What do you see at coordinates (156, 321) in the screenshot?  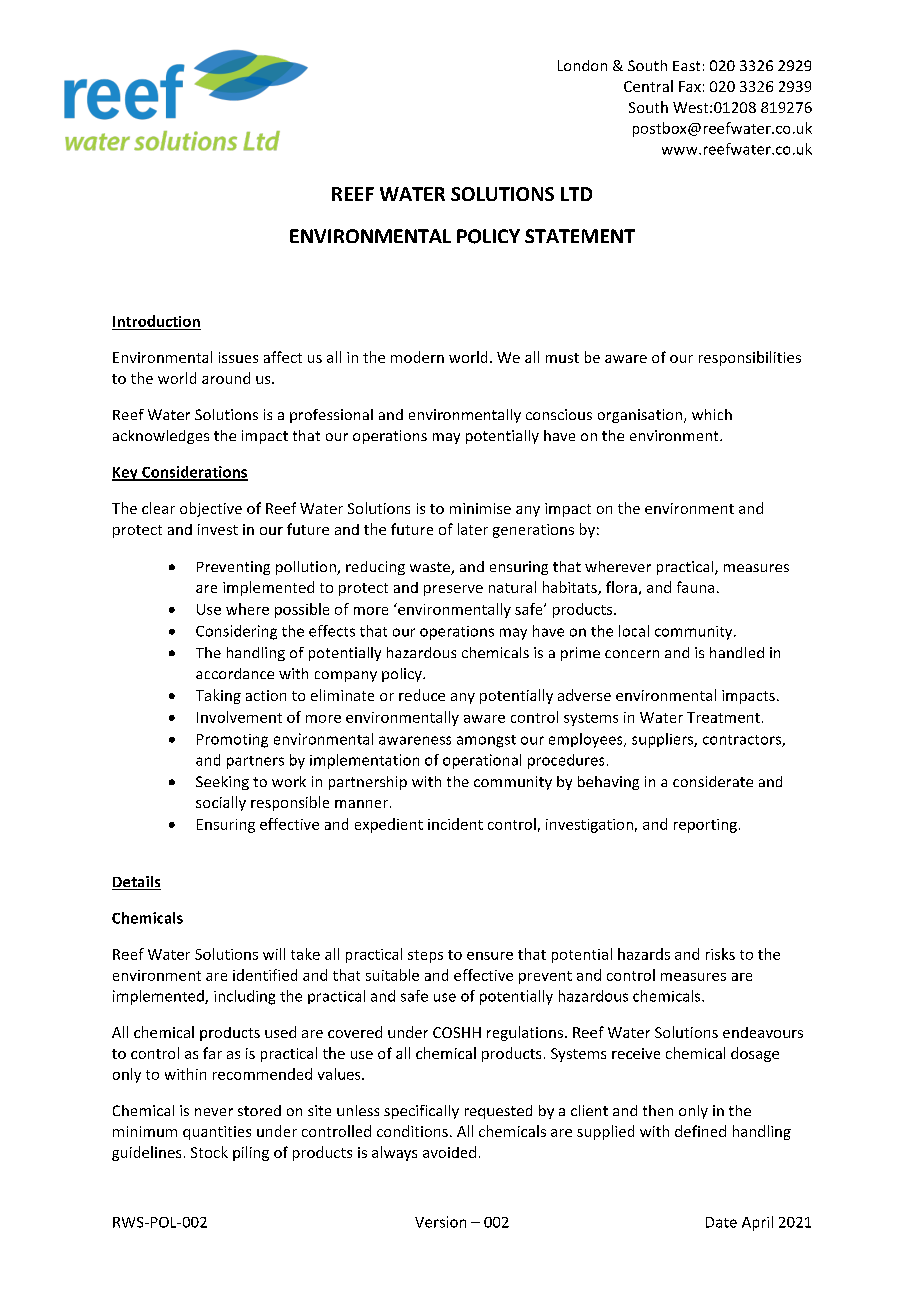 I see `Introduction` at bounding box center [156, 321].
